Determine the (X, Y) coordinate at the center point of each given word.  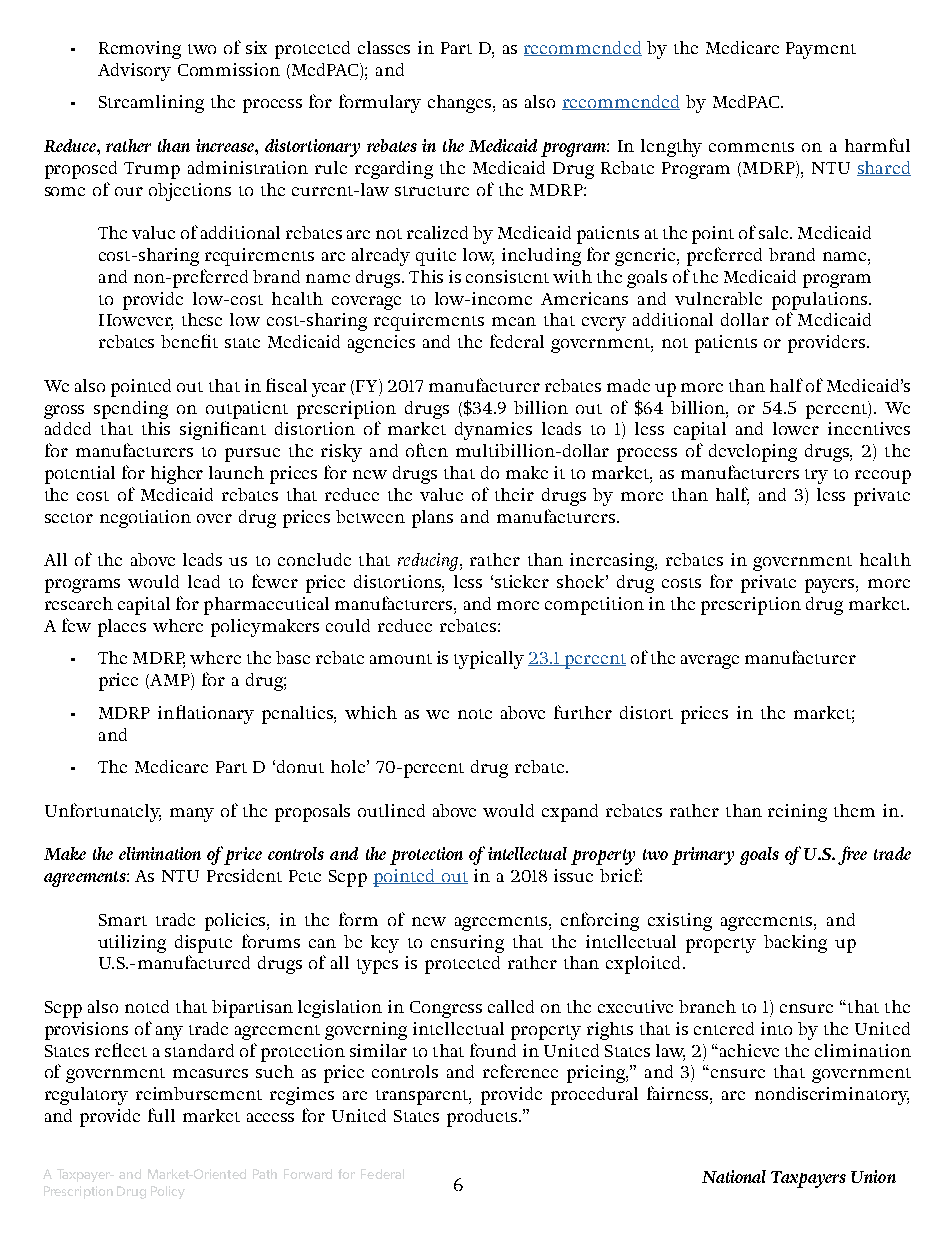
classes (384, 47)
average (710, 662)
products (482, 1118)
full (161, 1115)
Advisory (134, 72)
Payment (821, 50)
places (122, 628)
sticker (522, 581)
